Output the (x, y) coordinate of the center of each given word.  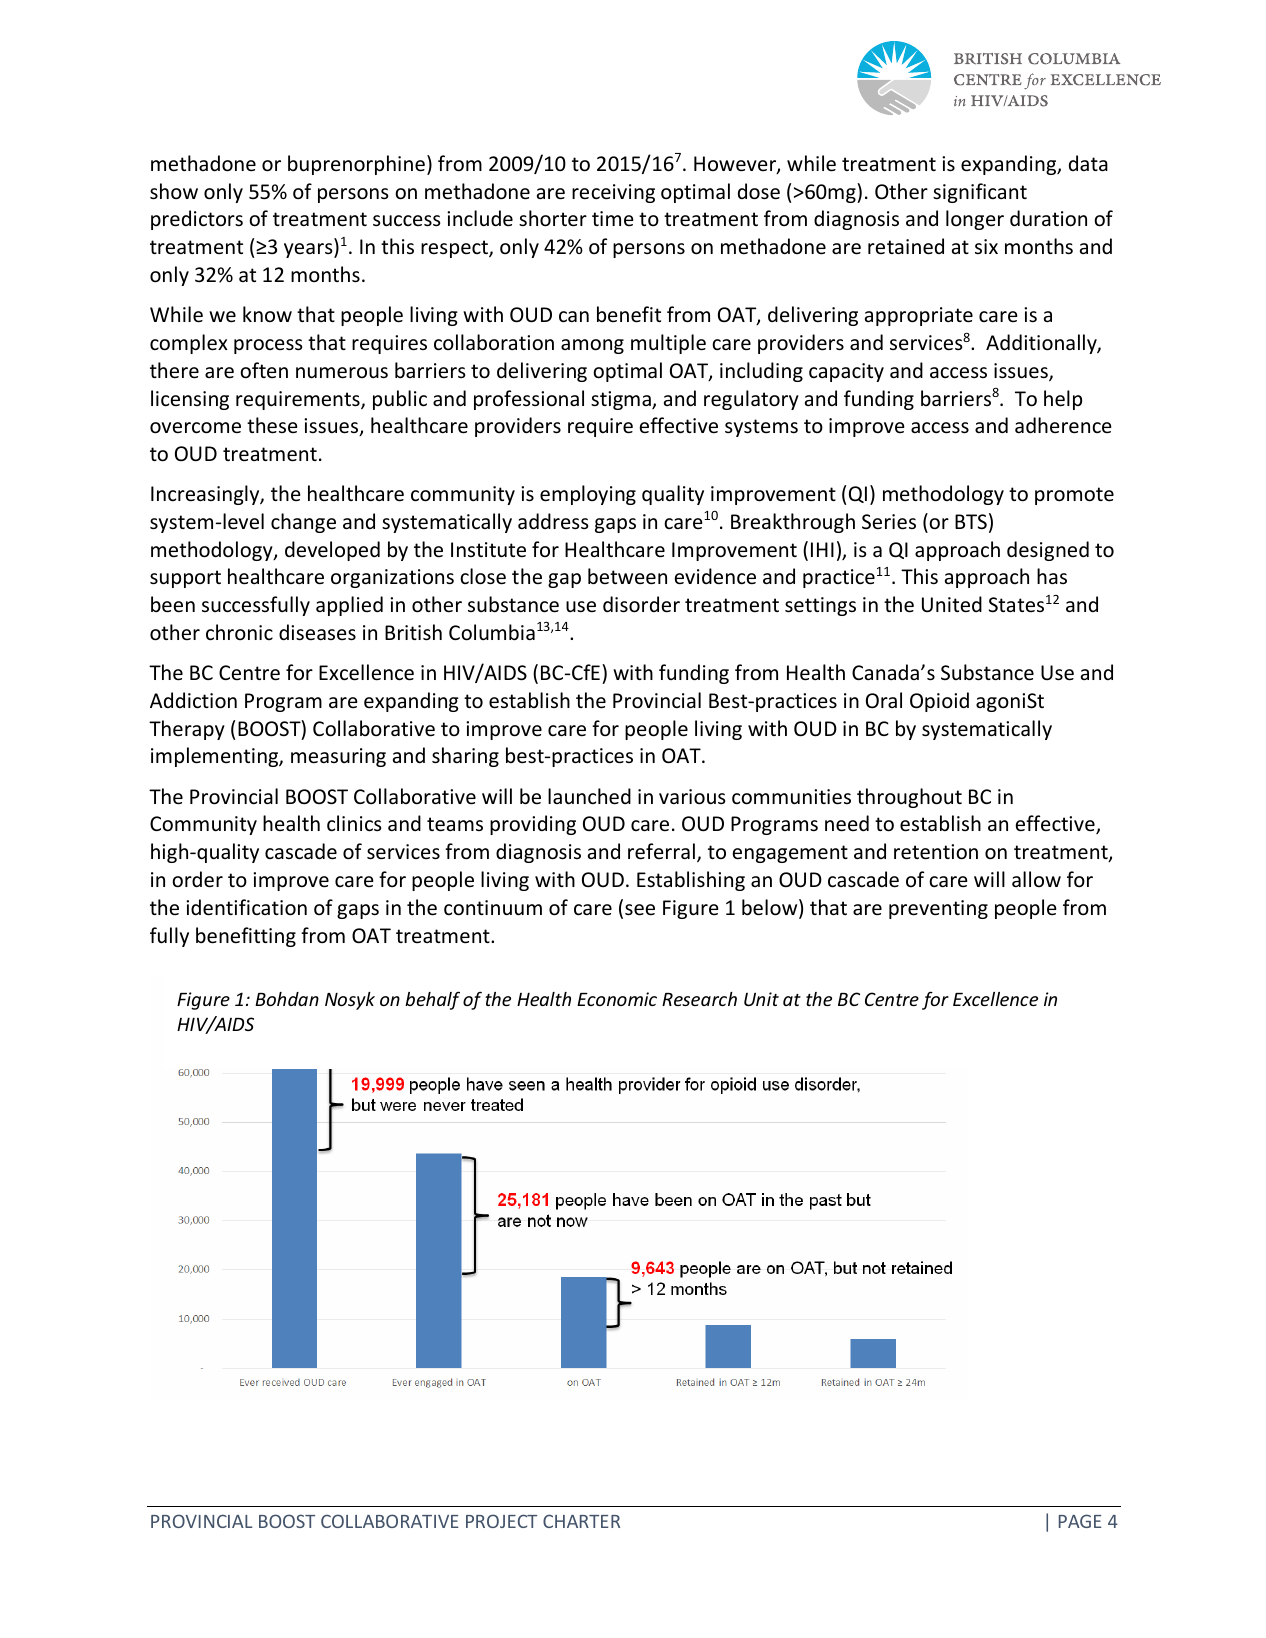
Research (699, 999)
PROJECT (501, 1521)
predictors (197, 220)
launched (589, 796)
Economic (617, 999)
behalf (432, 1000)
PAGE (1080, 1521)
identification (246, 907)
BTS (971, 521)
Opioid (939, 702)
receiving (613, 193)
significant (980, 193)
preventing (938, 909)
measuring (338, 757)
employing (588, 495)
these (272, 425)
